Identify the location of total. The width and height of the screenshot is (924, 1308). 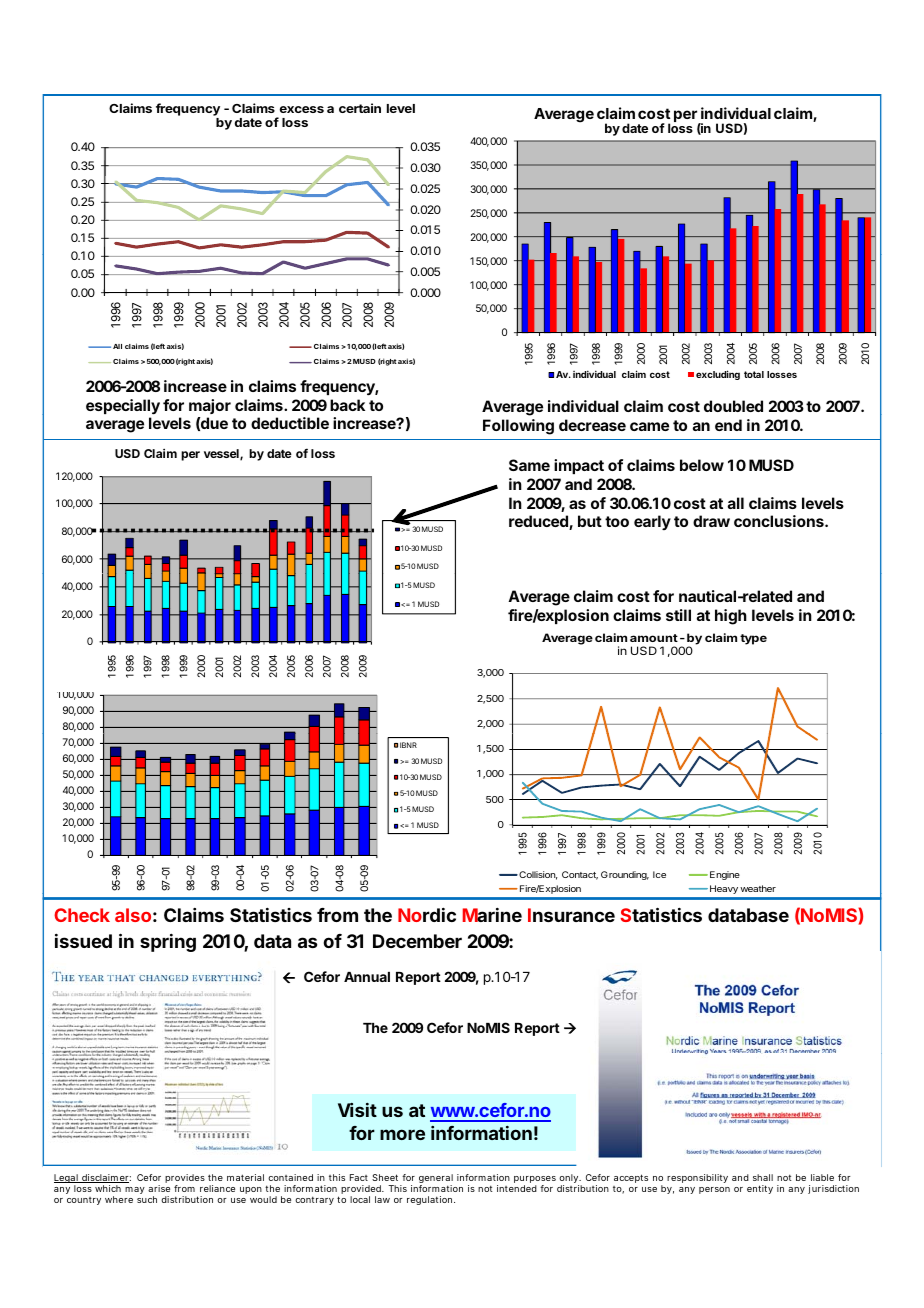
(754, 374).
